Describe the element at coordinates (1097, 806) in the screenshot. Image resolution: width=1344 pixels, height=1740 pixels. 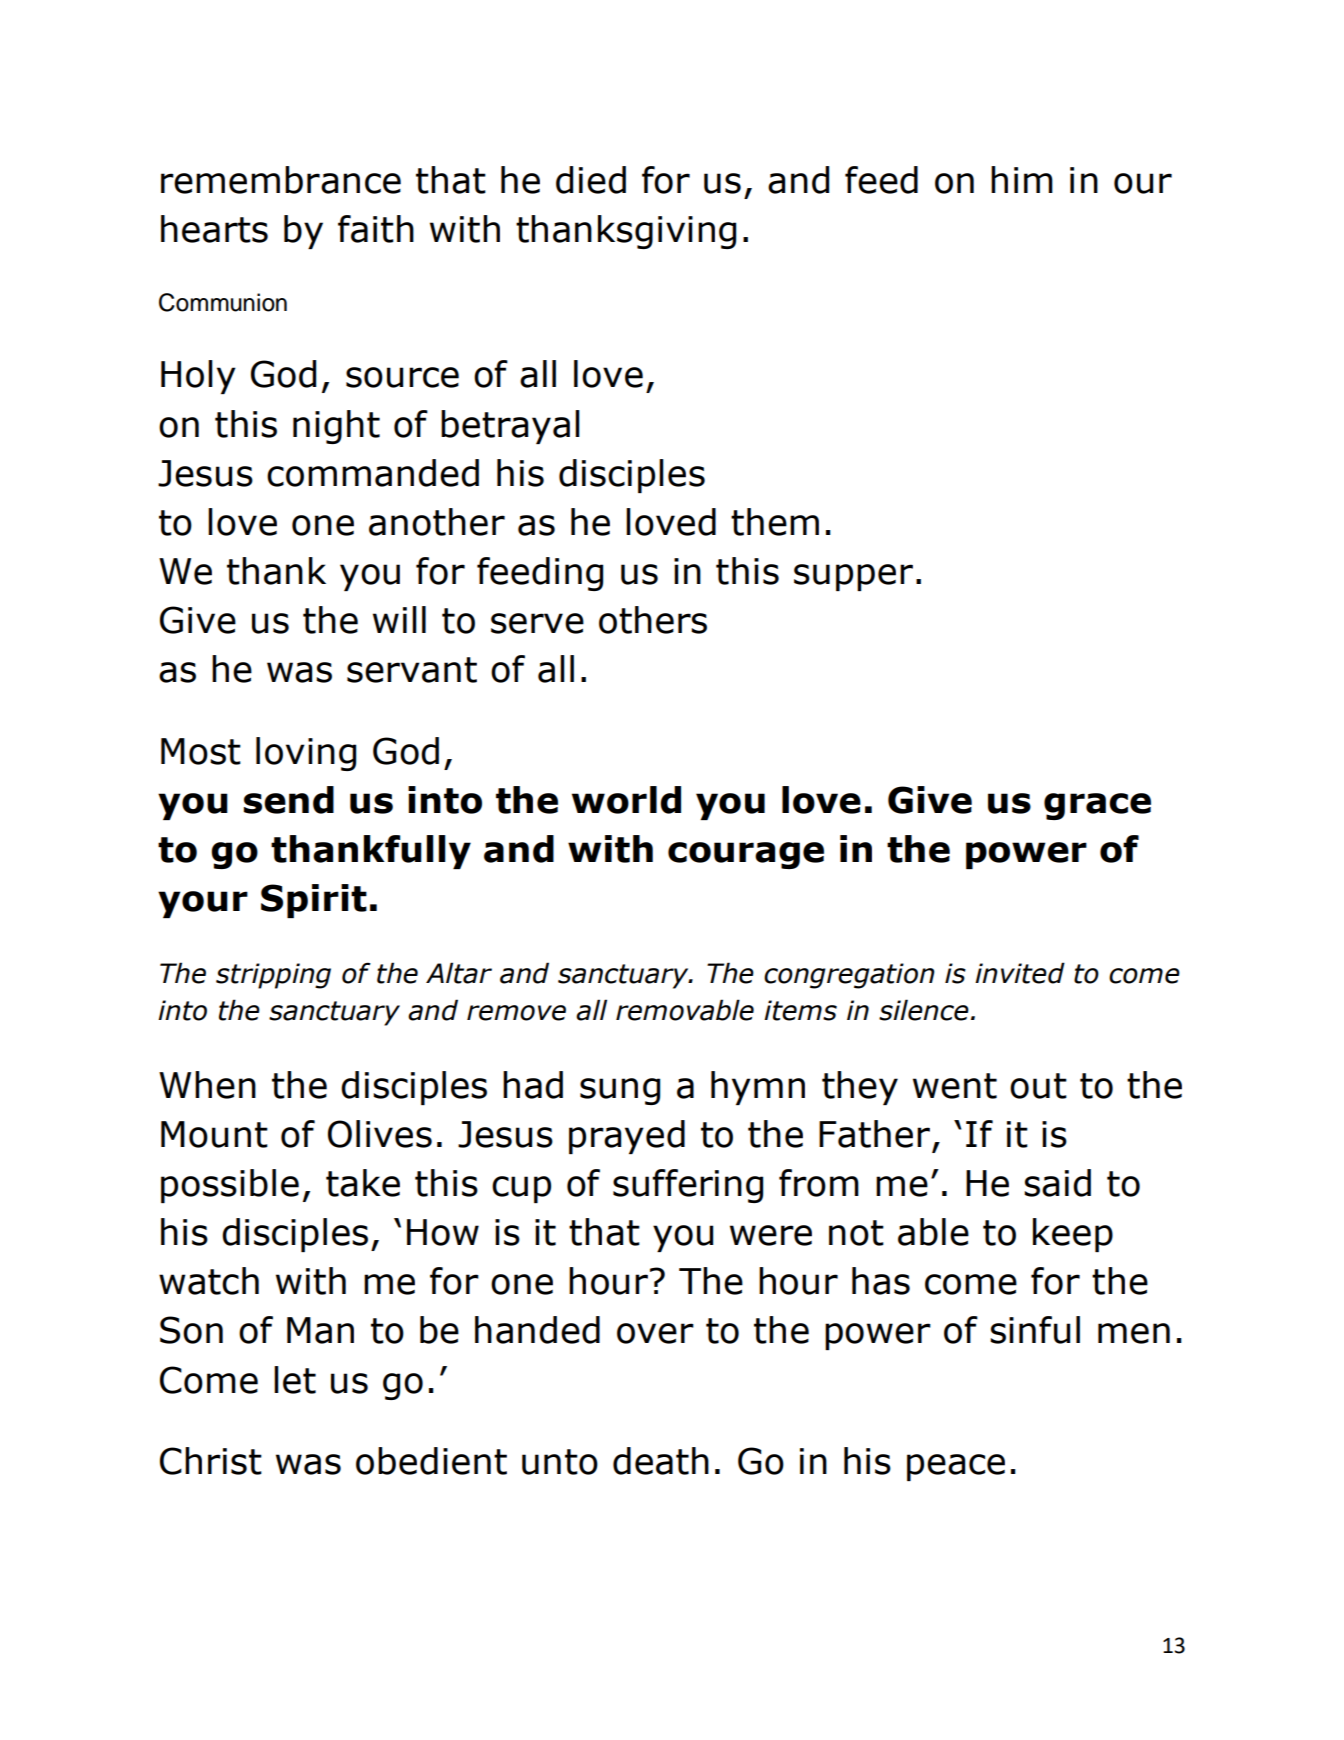
I see `grace` at that location.
